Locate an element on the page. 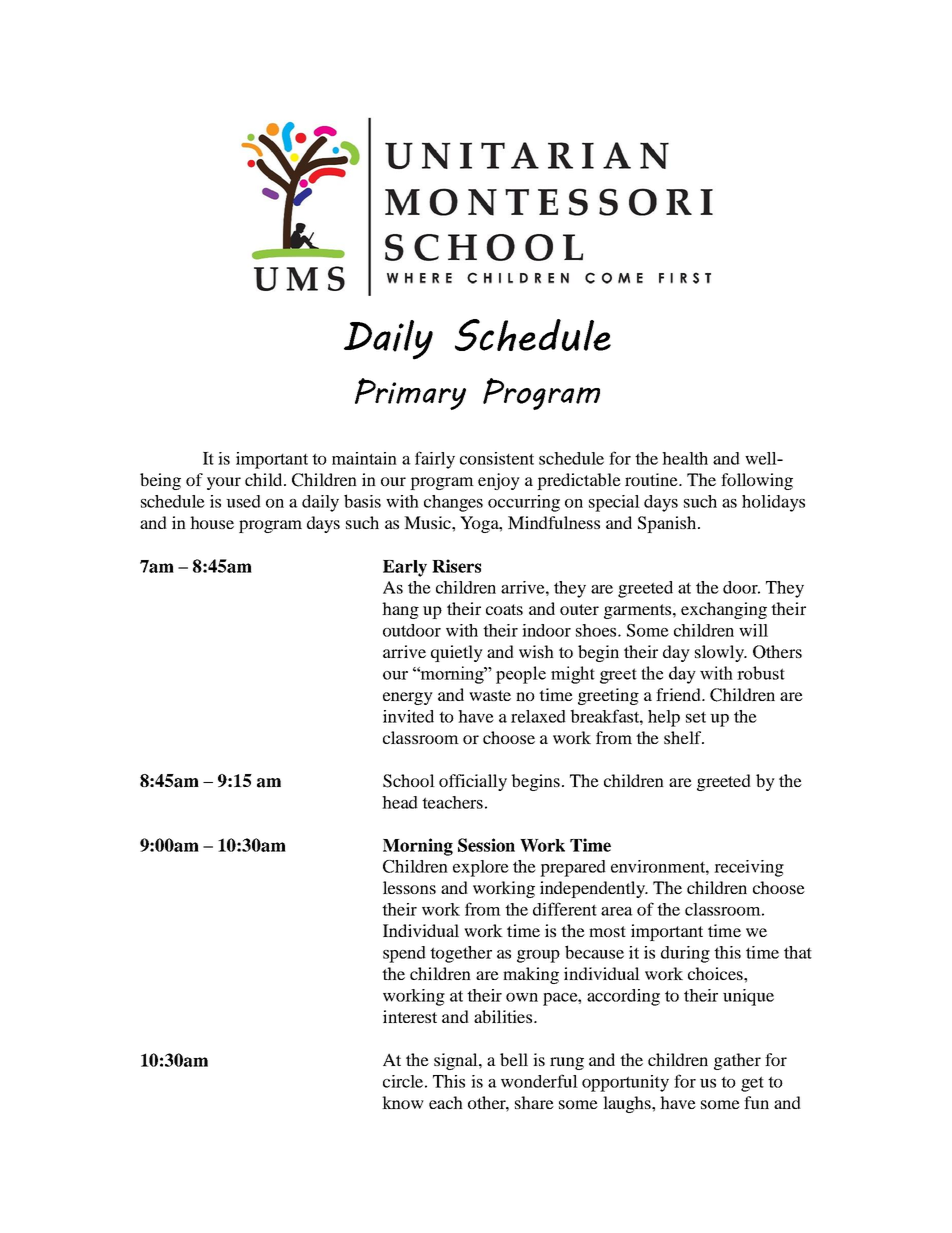  gather is located at coordinates (737, 1061).
